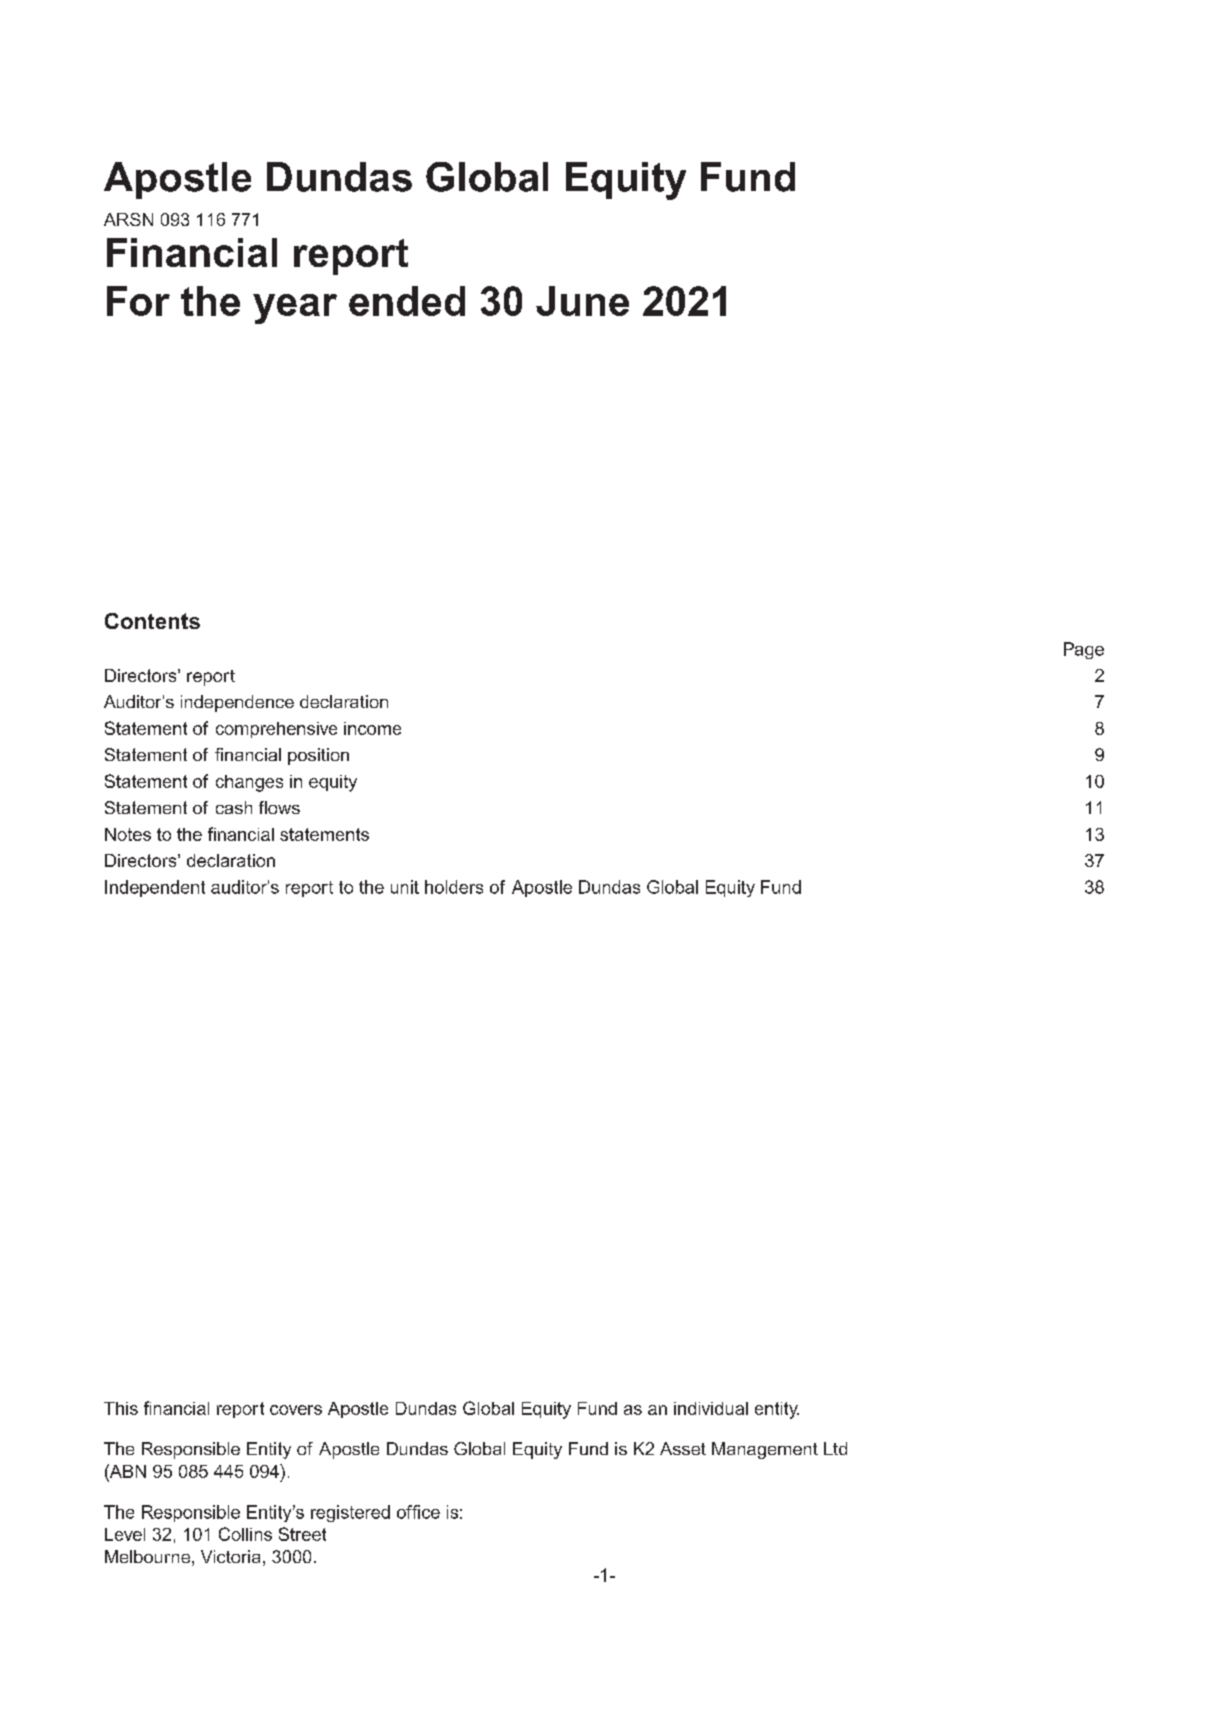 The width and height of the screenshot is (1214, 1717). Describe the element at coordinates (152, 621) in the screenshot. I see `Contents` at that location.
